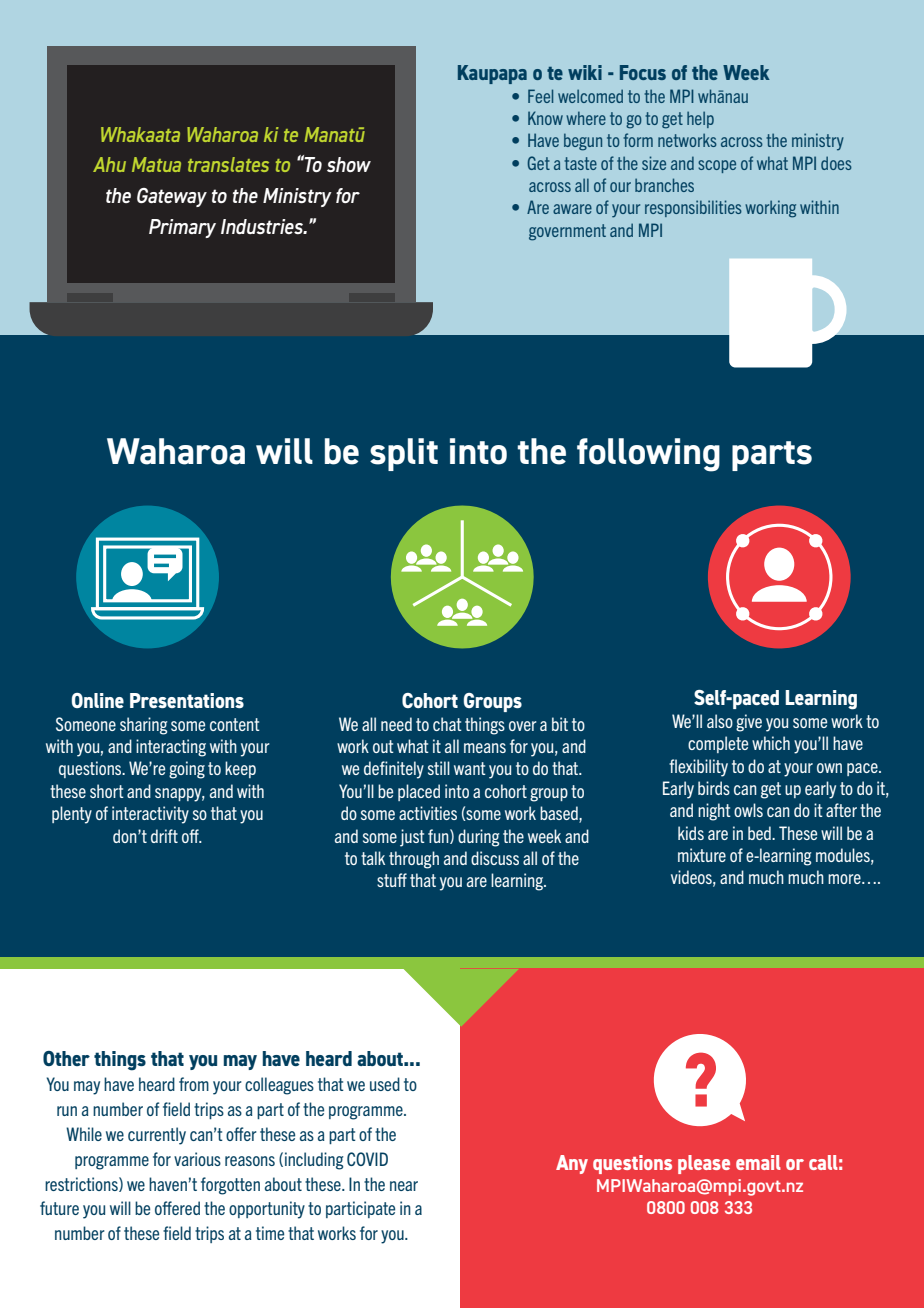  What do you see at coordinates (197, 1159) in the image?
I see `various` at bounding box center [197, 1159].
